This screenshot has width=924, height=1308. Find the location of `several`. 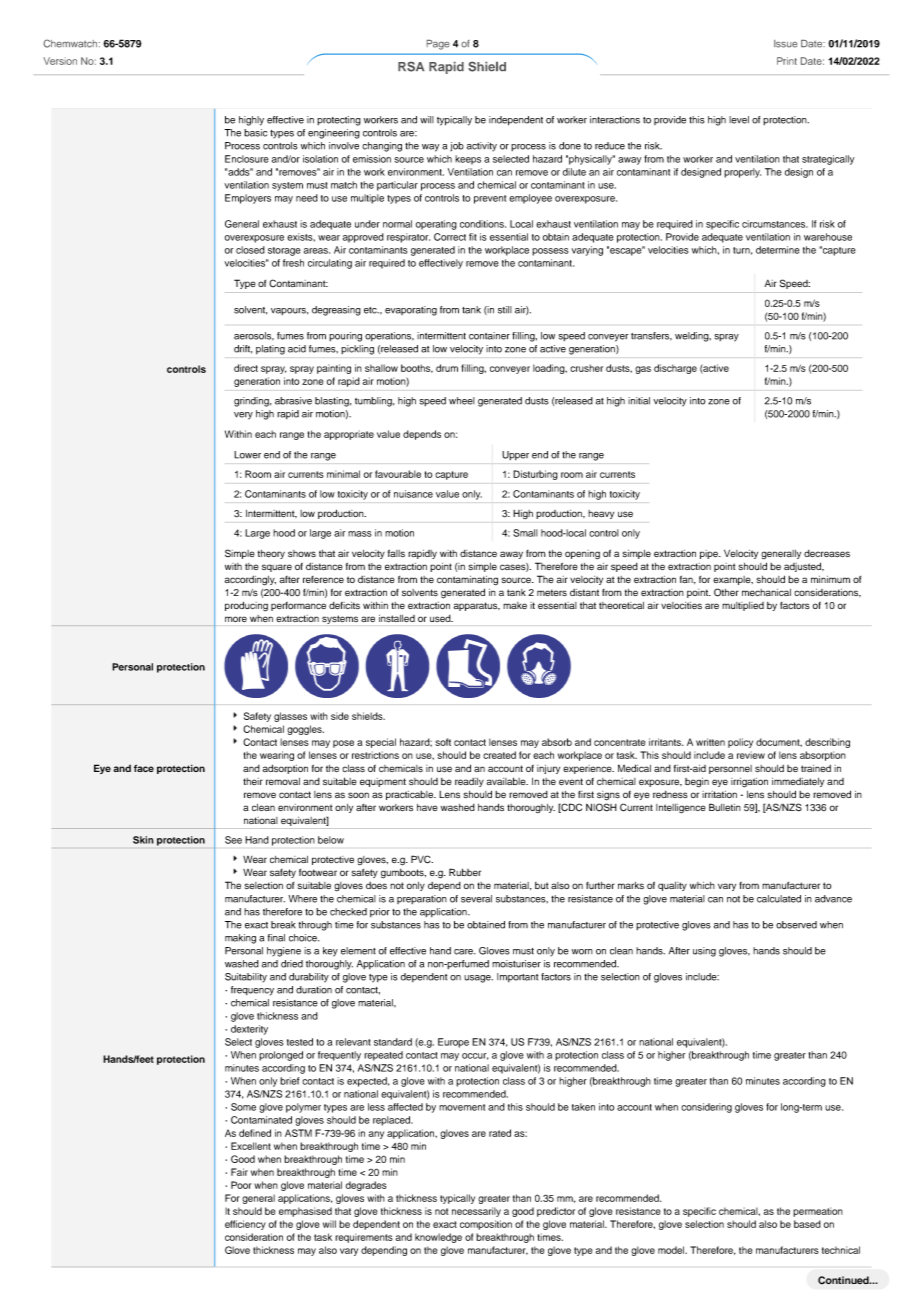

several is located at coordinates (476, 899).
